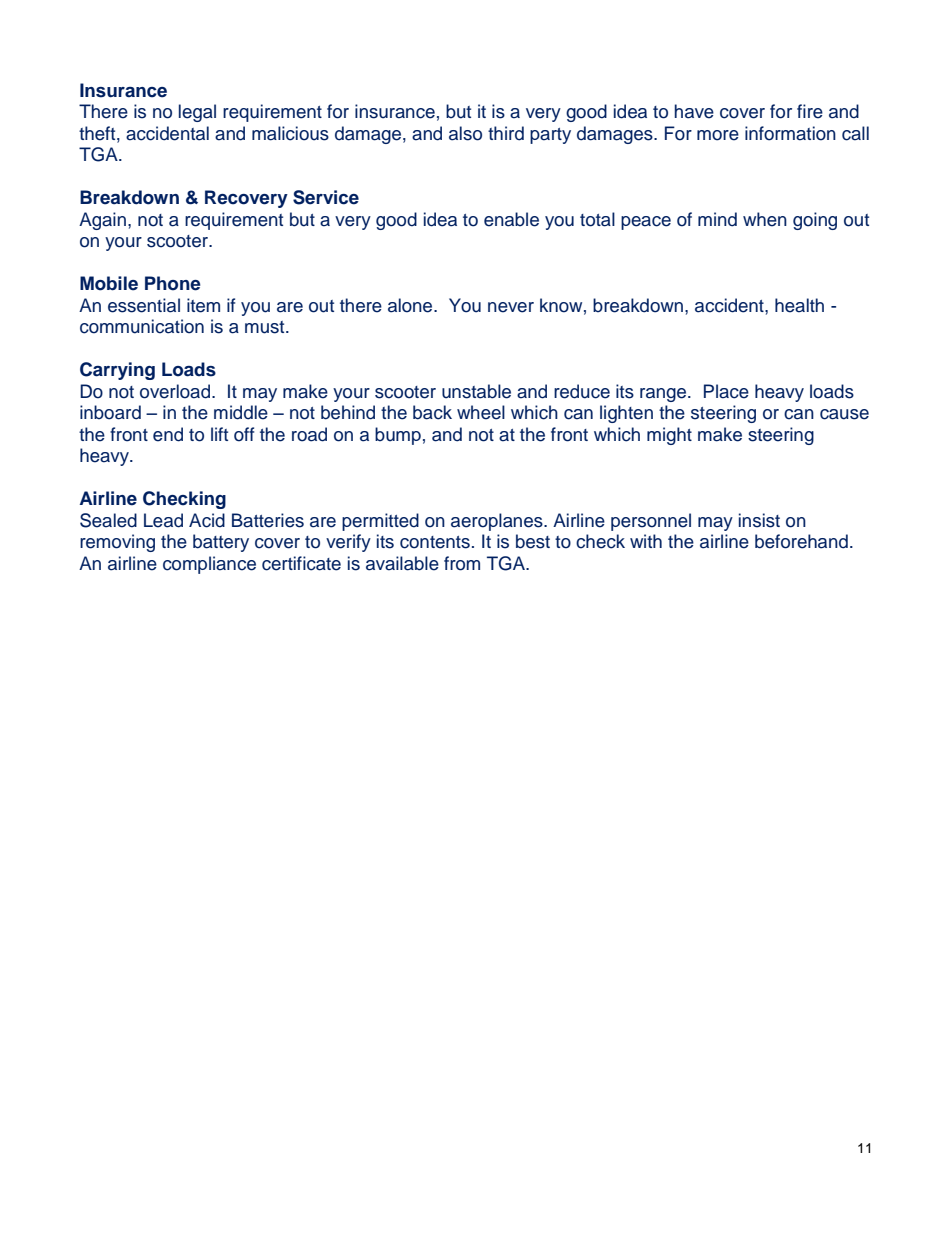 The width and height of the screenshot is (952, 1233). Describe the element at coordinates (765, 219) in the screenshot. I see `when` at that location.
